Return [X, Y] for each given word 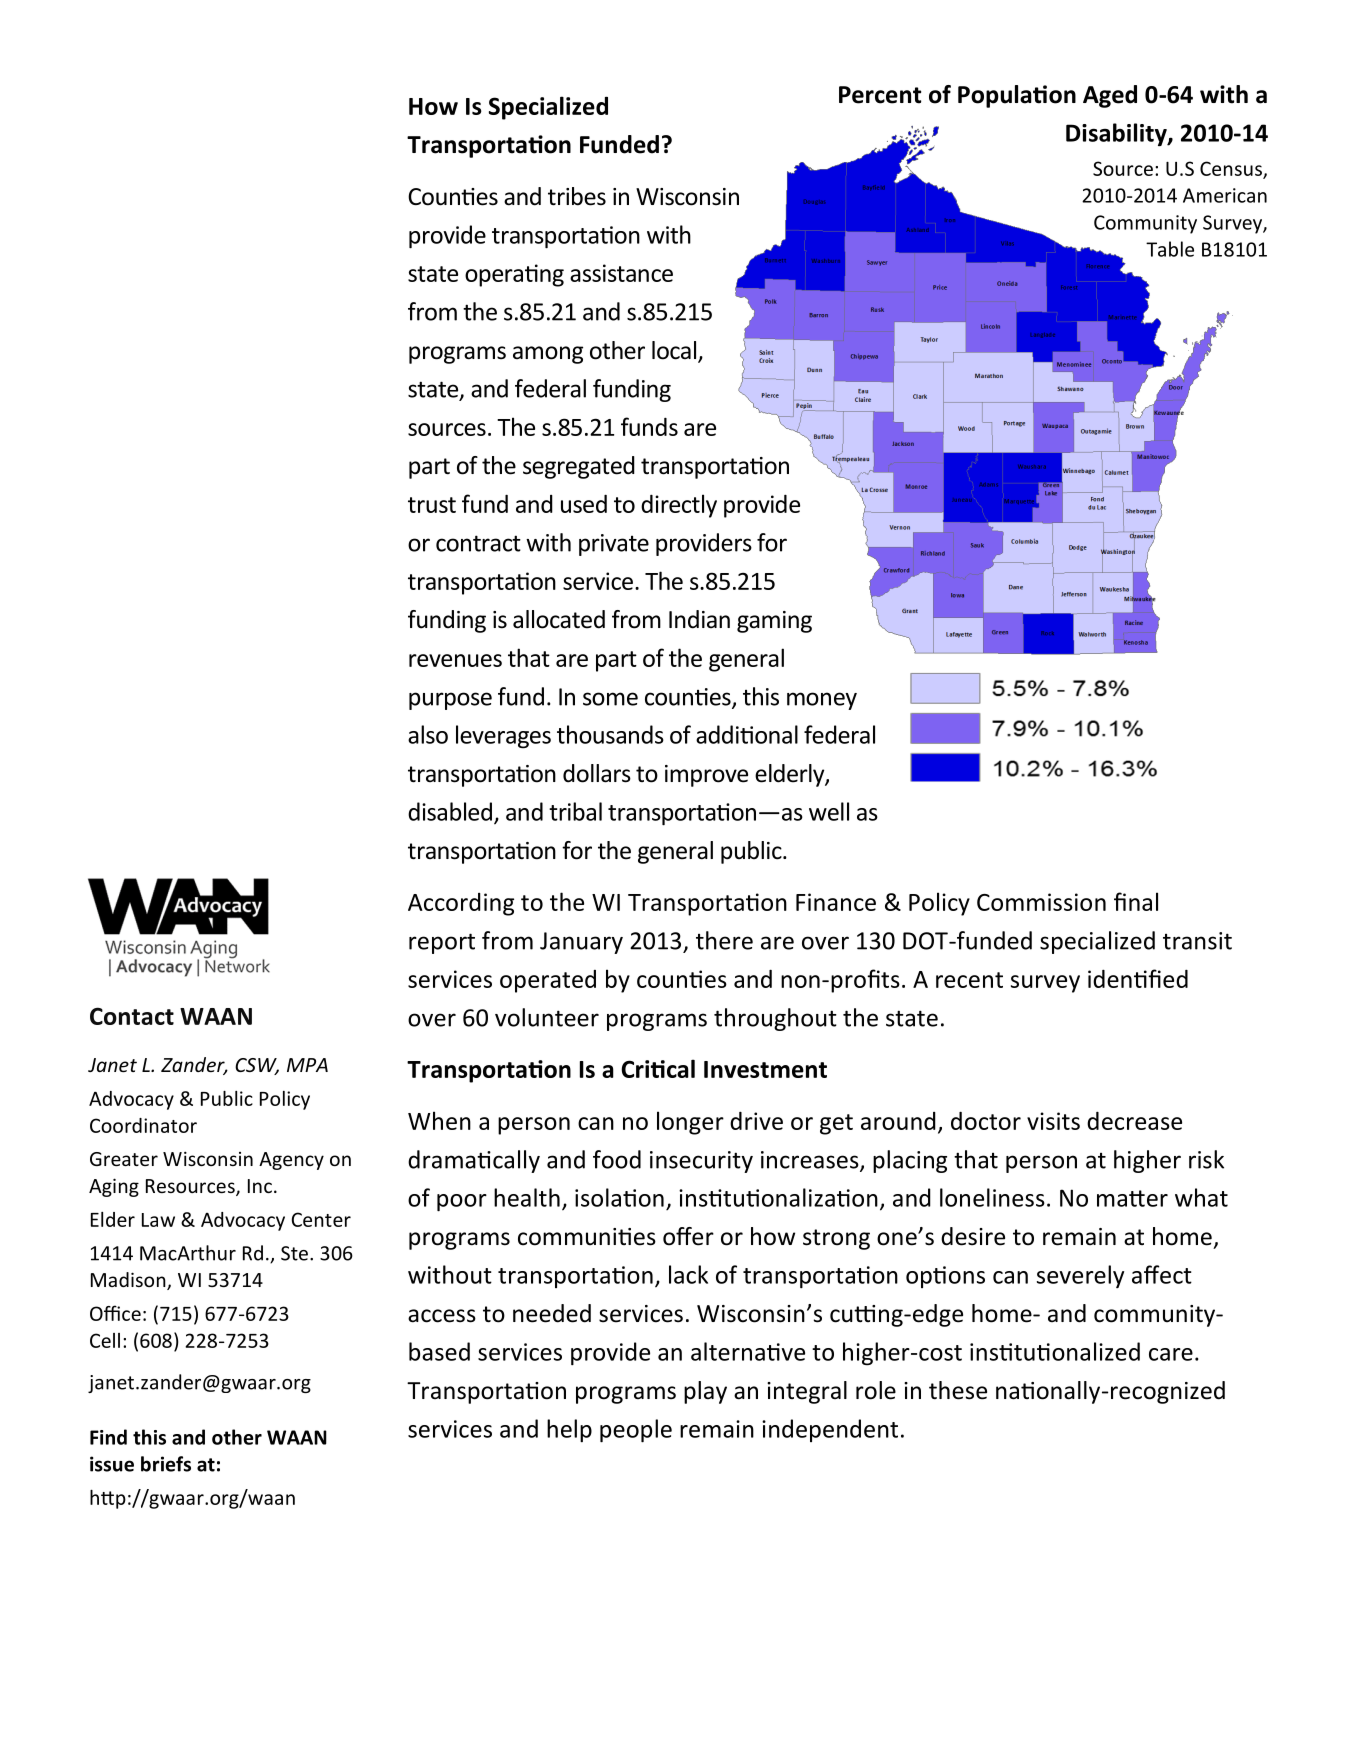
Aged [1110, 96]
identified [1138, 978]
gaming [774, 622]
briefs [166, 1464]
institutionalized [1055, 1351]
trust [432, 505]
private [614, 545]
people [636, 1431]
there [724, 940]
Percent [880, 95]
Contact [132, 1016]
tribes [577, 196]
